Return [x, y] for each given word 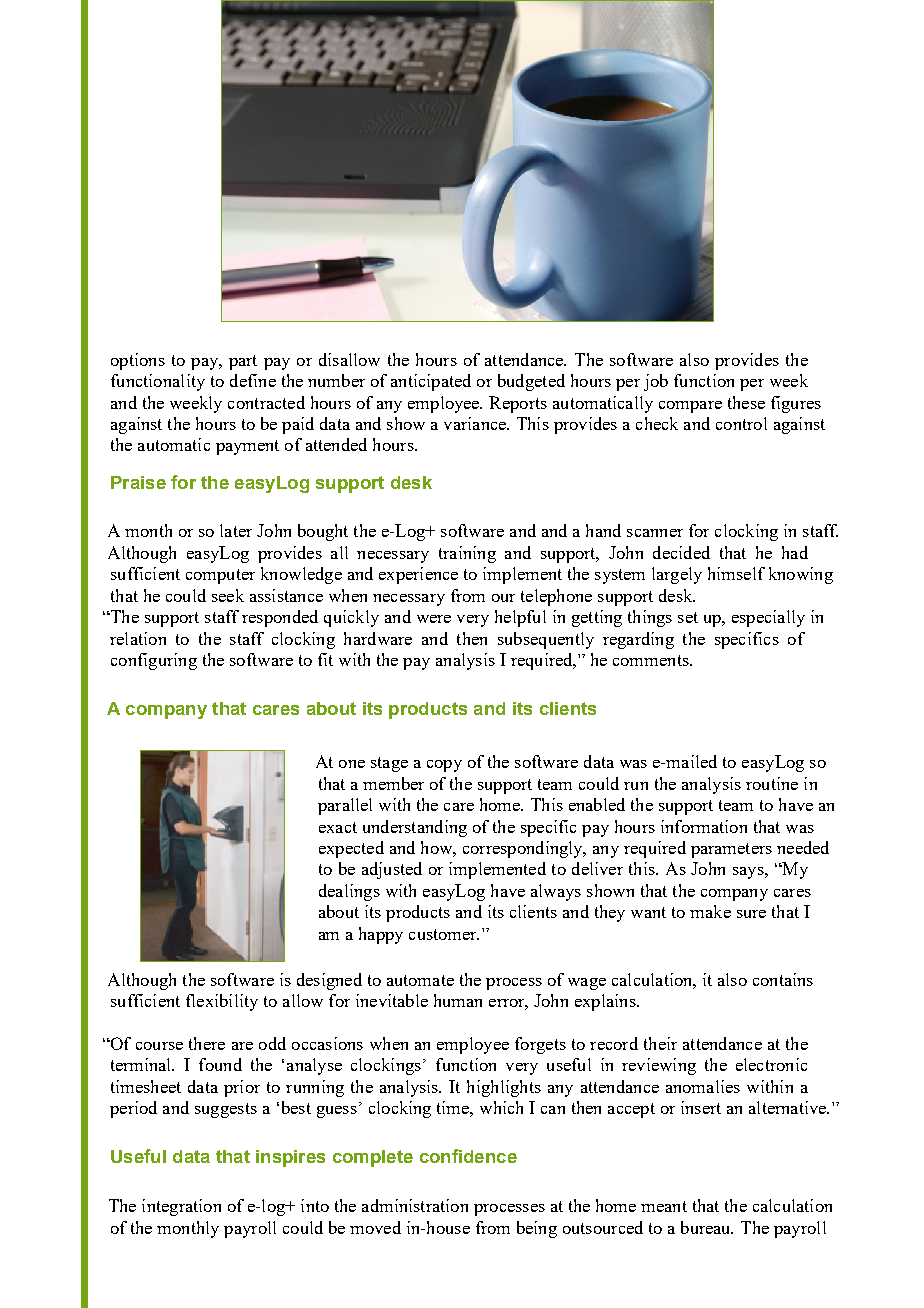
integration [181, 1207]
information [704, 826]
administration [415, 1205]
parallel [345, 806]
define [253, 380]
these [746, 402]
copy [444, 766]
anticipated [431, 382]
